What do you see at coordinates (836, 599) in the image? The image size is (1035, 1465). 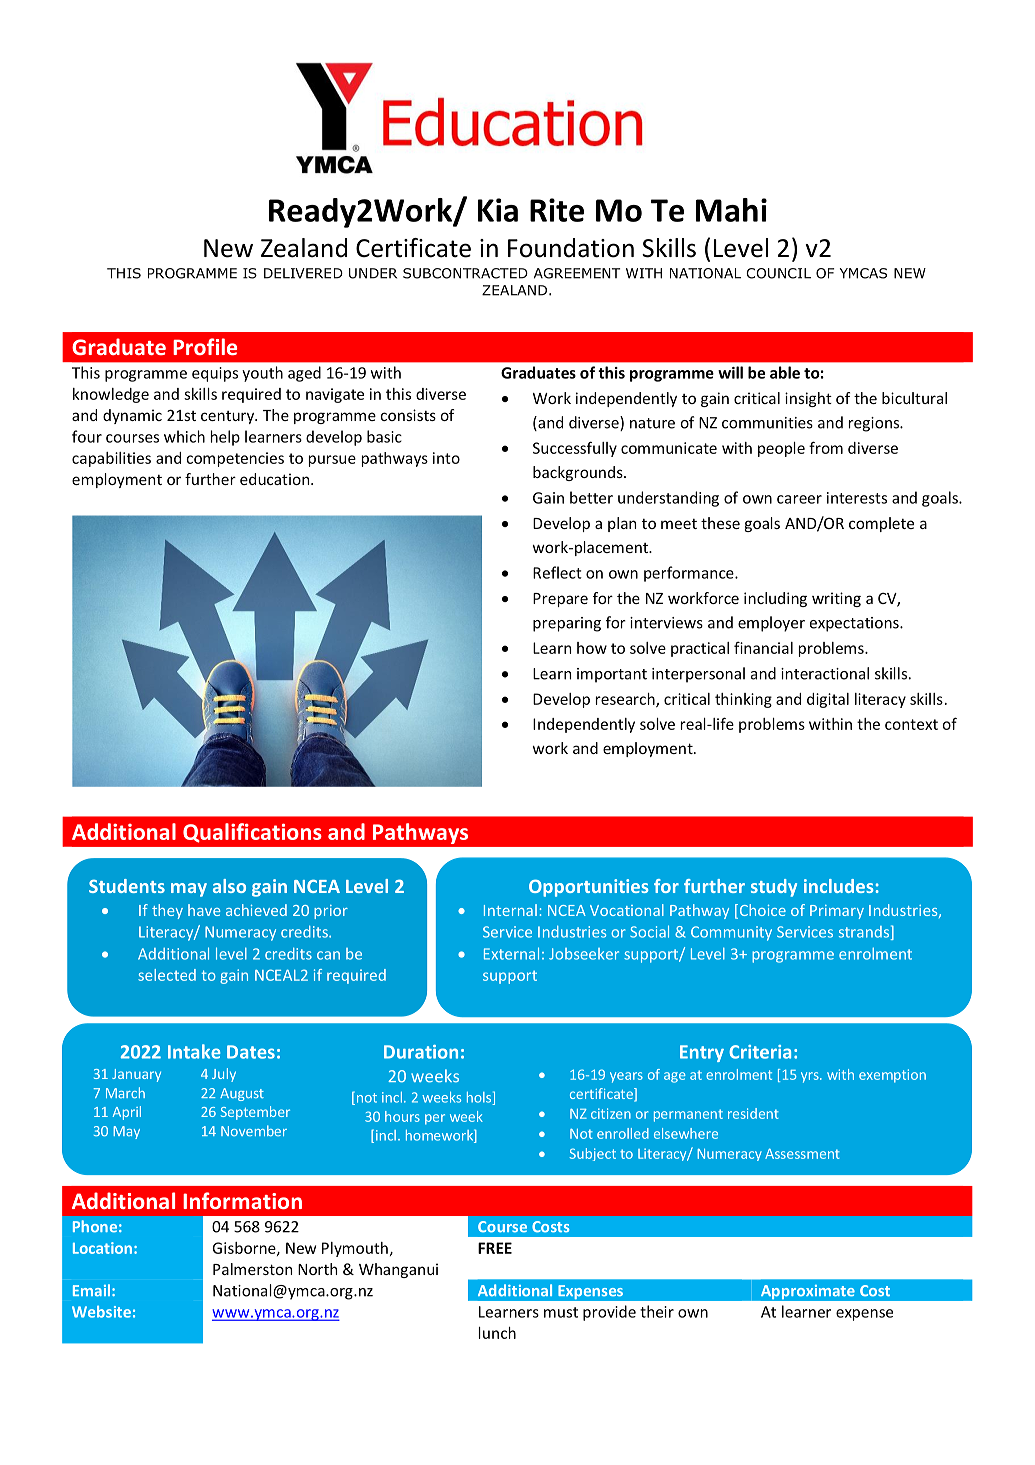 I see `writing` at bounding box center [836, 599].
